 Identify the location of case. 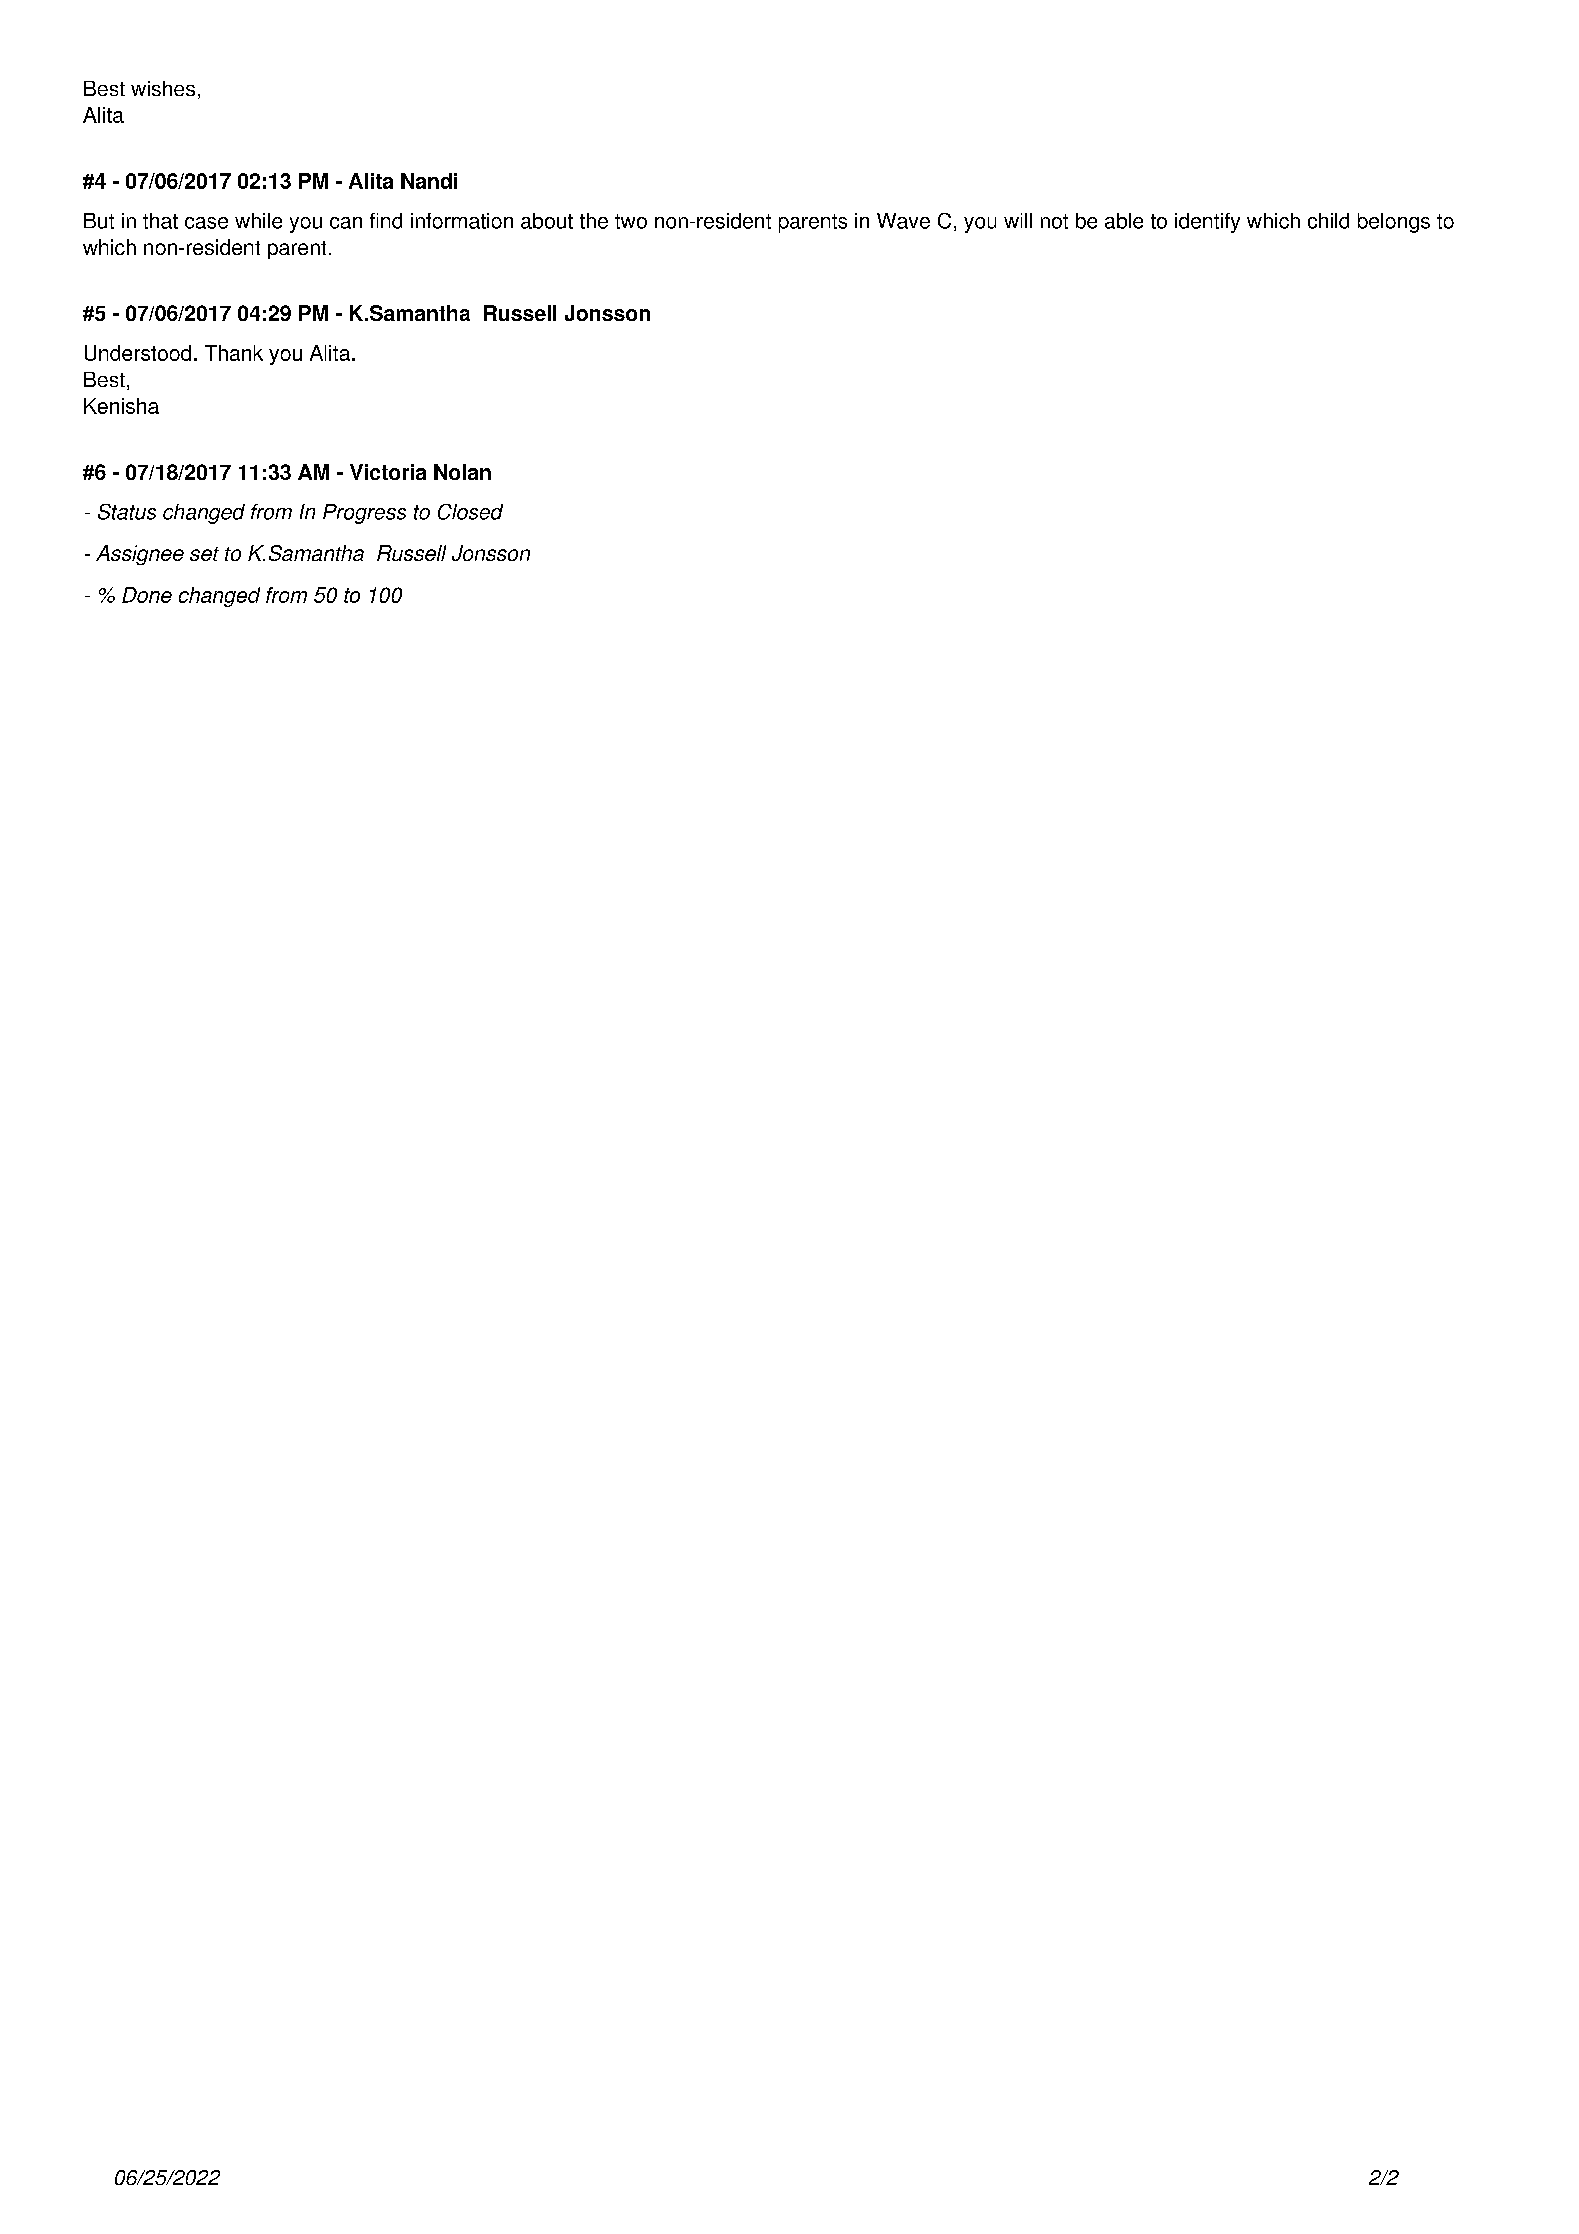
(206, 223).
